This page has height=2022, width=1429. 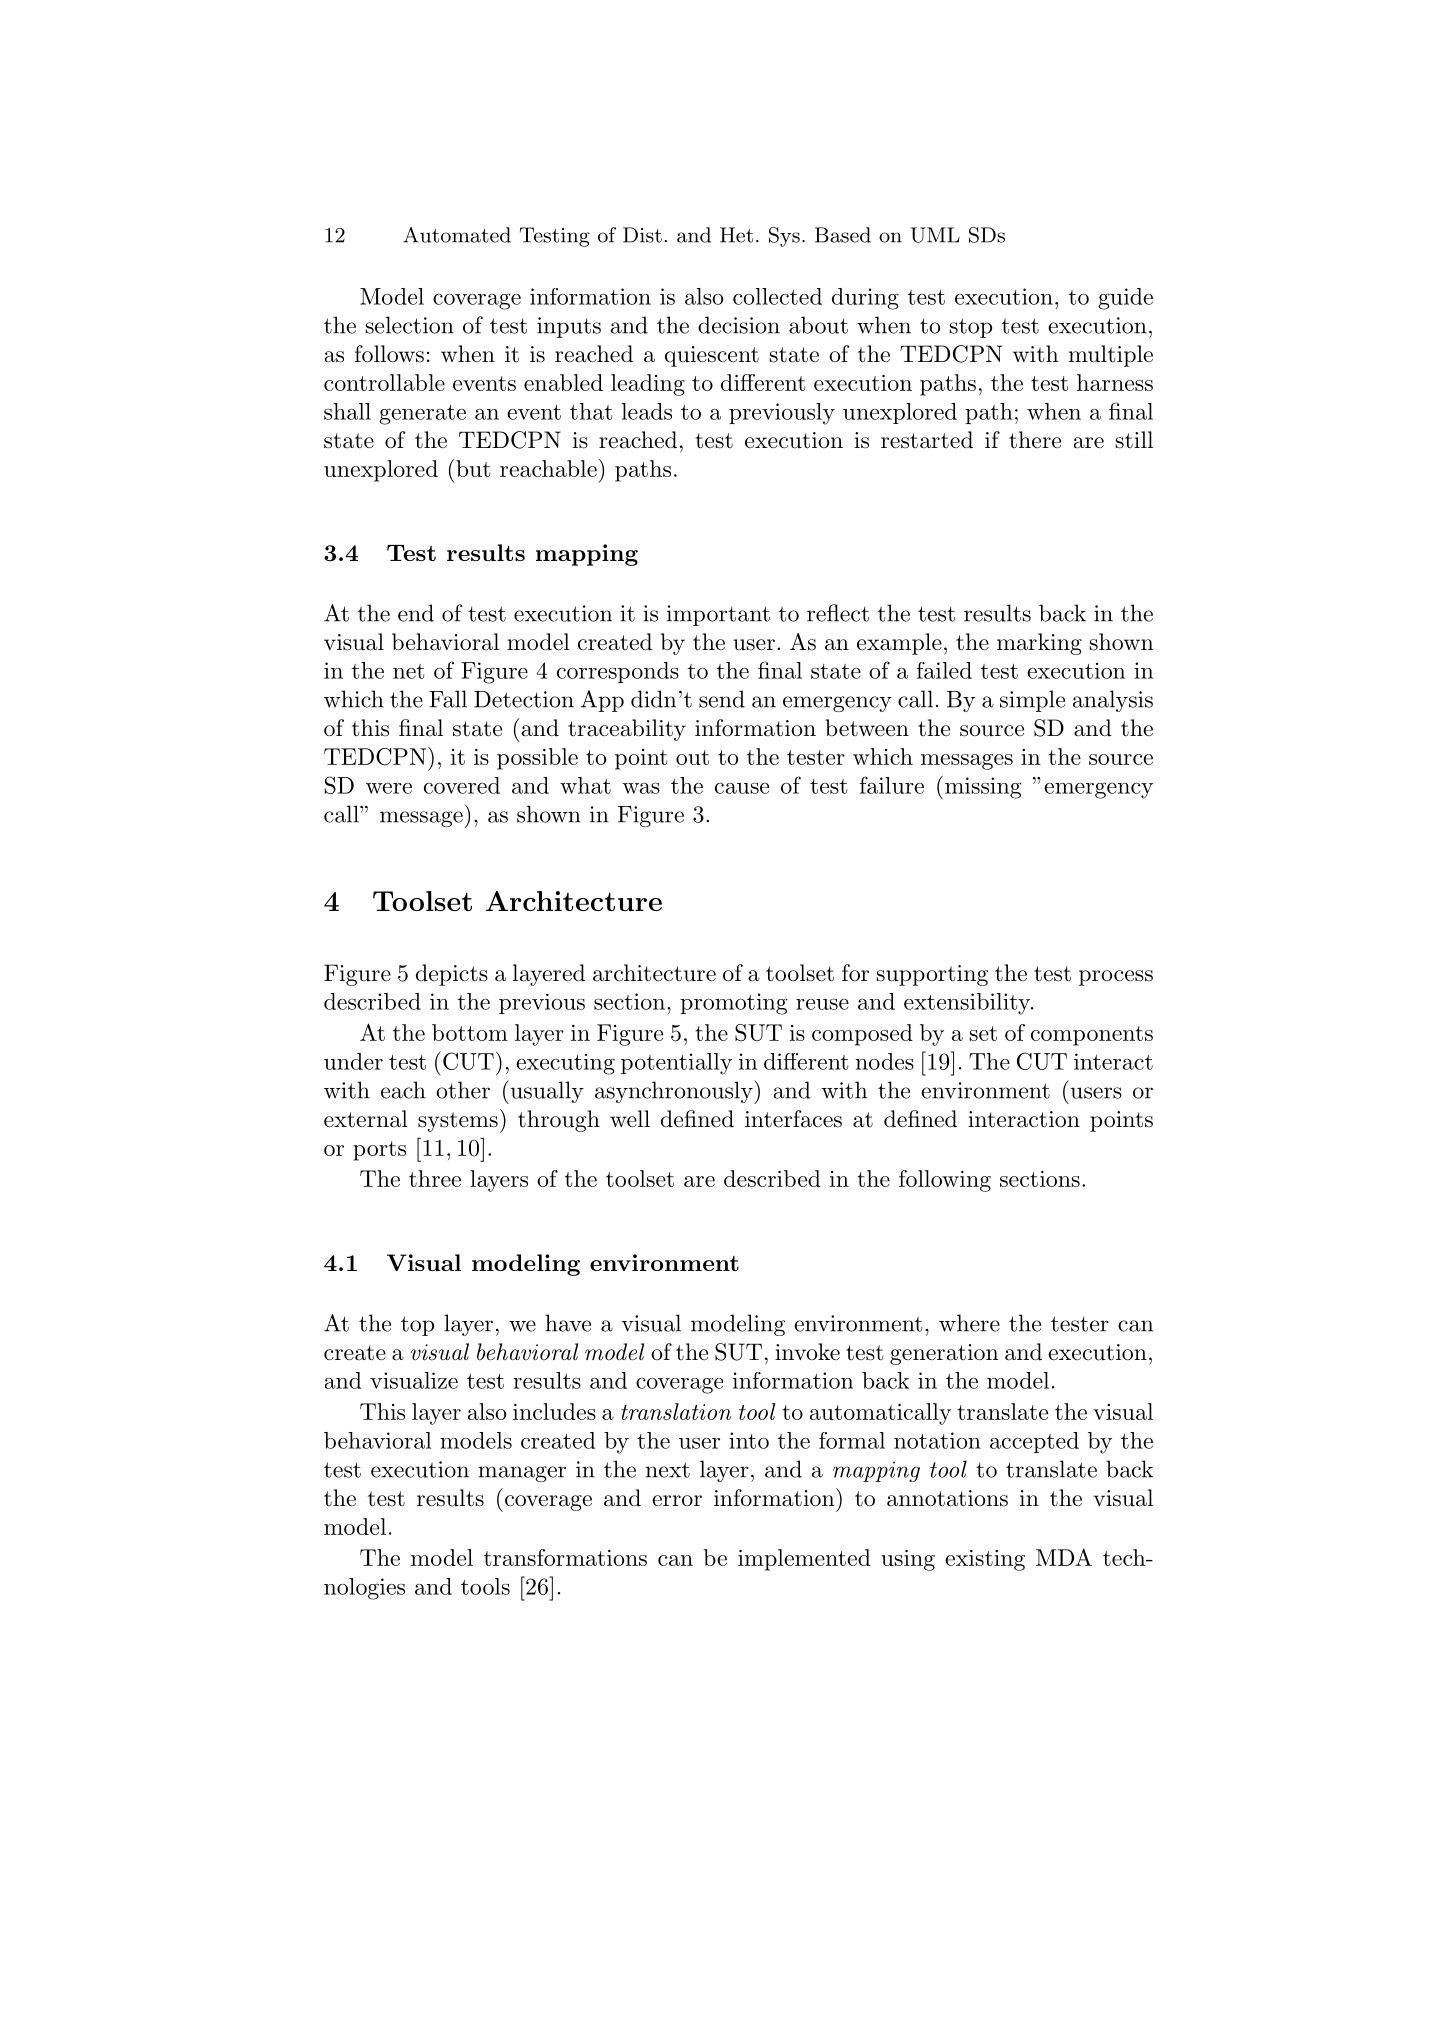 I want to click on process, so click(x=1116, y=978).
